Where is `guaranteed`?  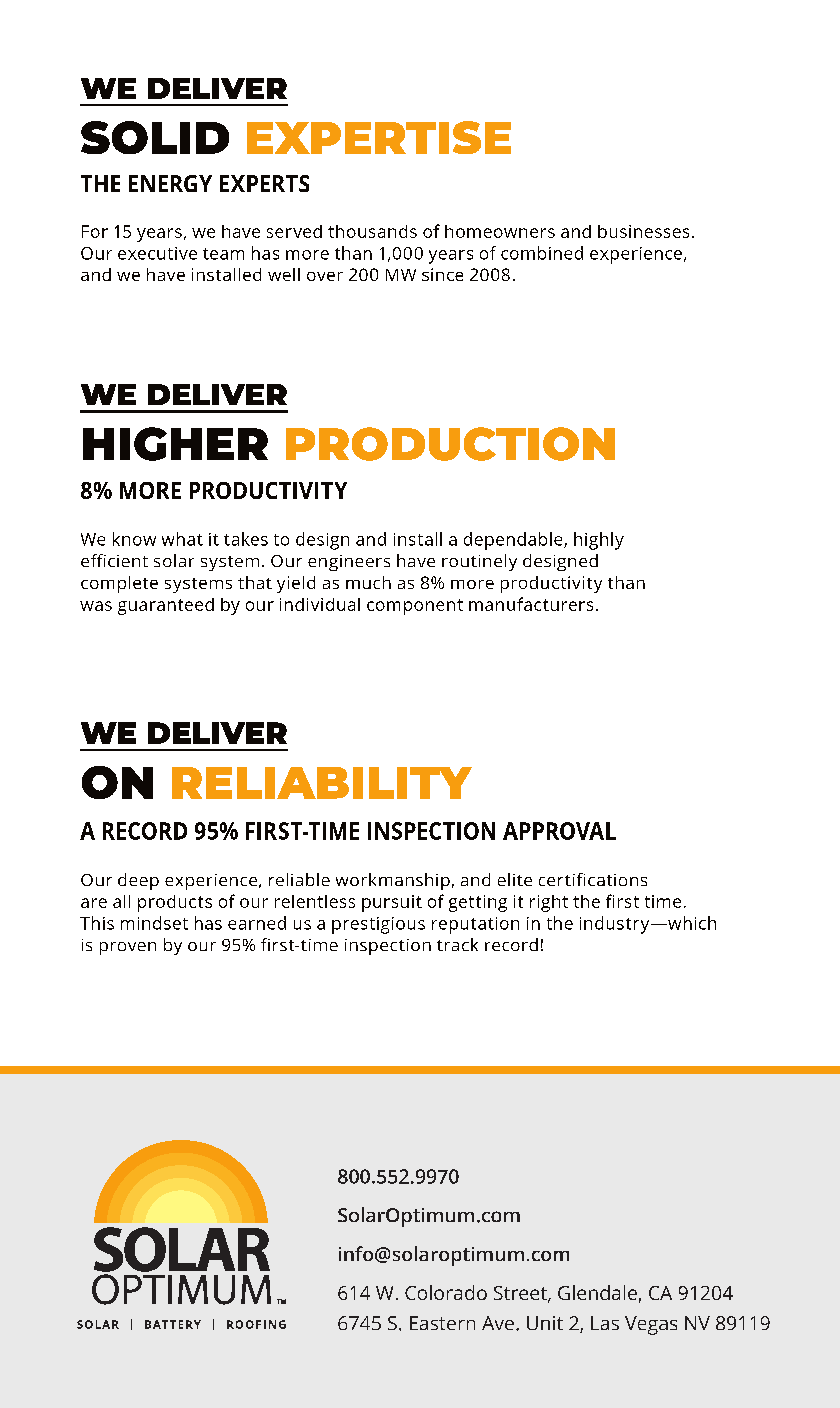
guaranteed is located at coordinates (166, 606).
